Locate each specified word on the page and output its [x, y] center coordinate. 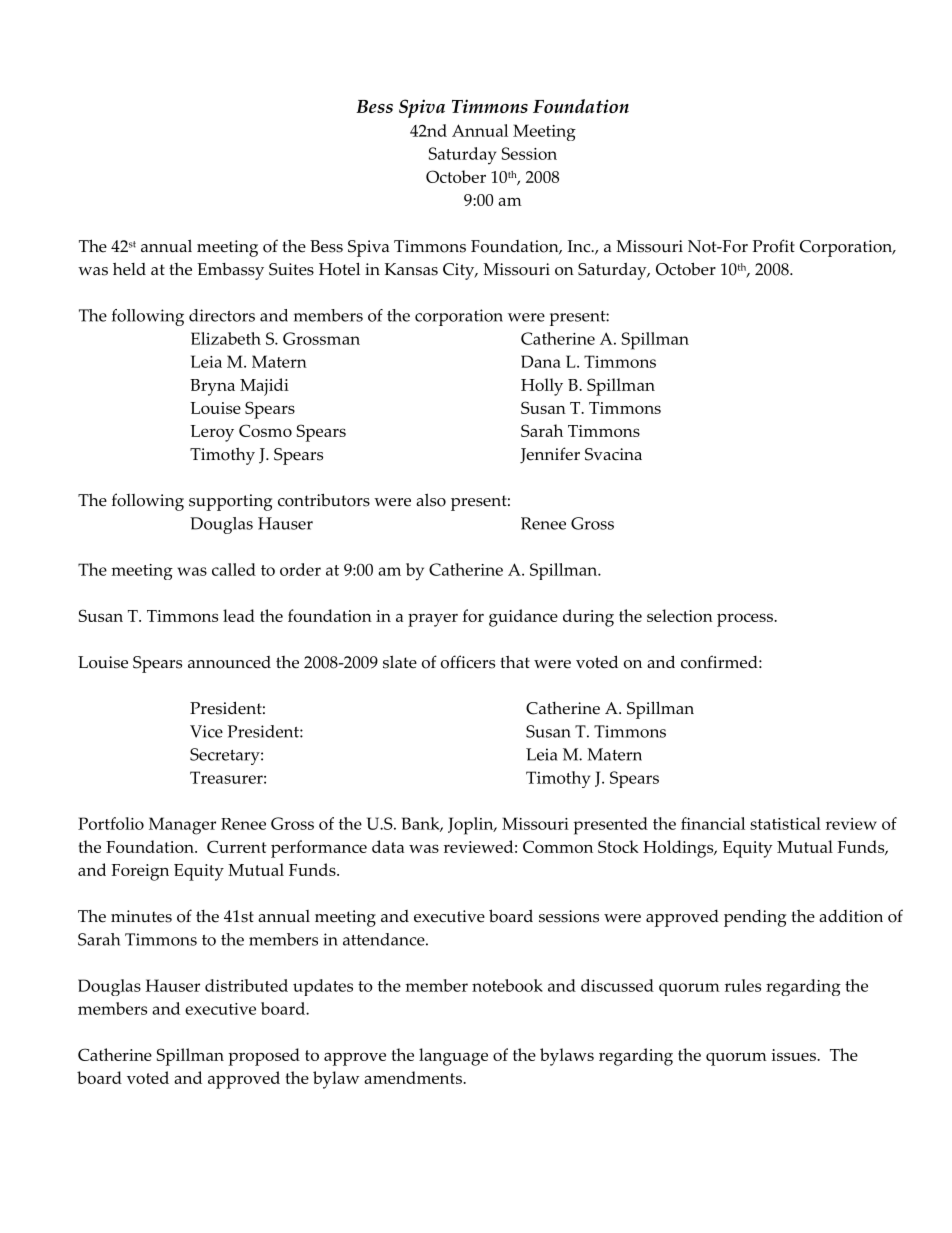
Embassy [230, 271]
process [746, 620]
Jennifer [550, 455]
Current [237, 846]
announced [229, 662]
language [453, 1057]
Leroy [212, 433]
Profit [774, 246]
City [460, 271]
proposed [264, 1057]
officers [468, 662]
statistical [785, 823]
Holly [542, 387]
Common [558, 846]
